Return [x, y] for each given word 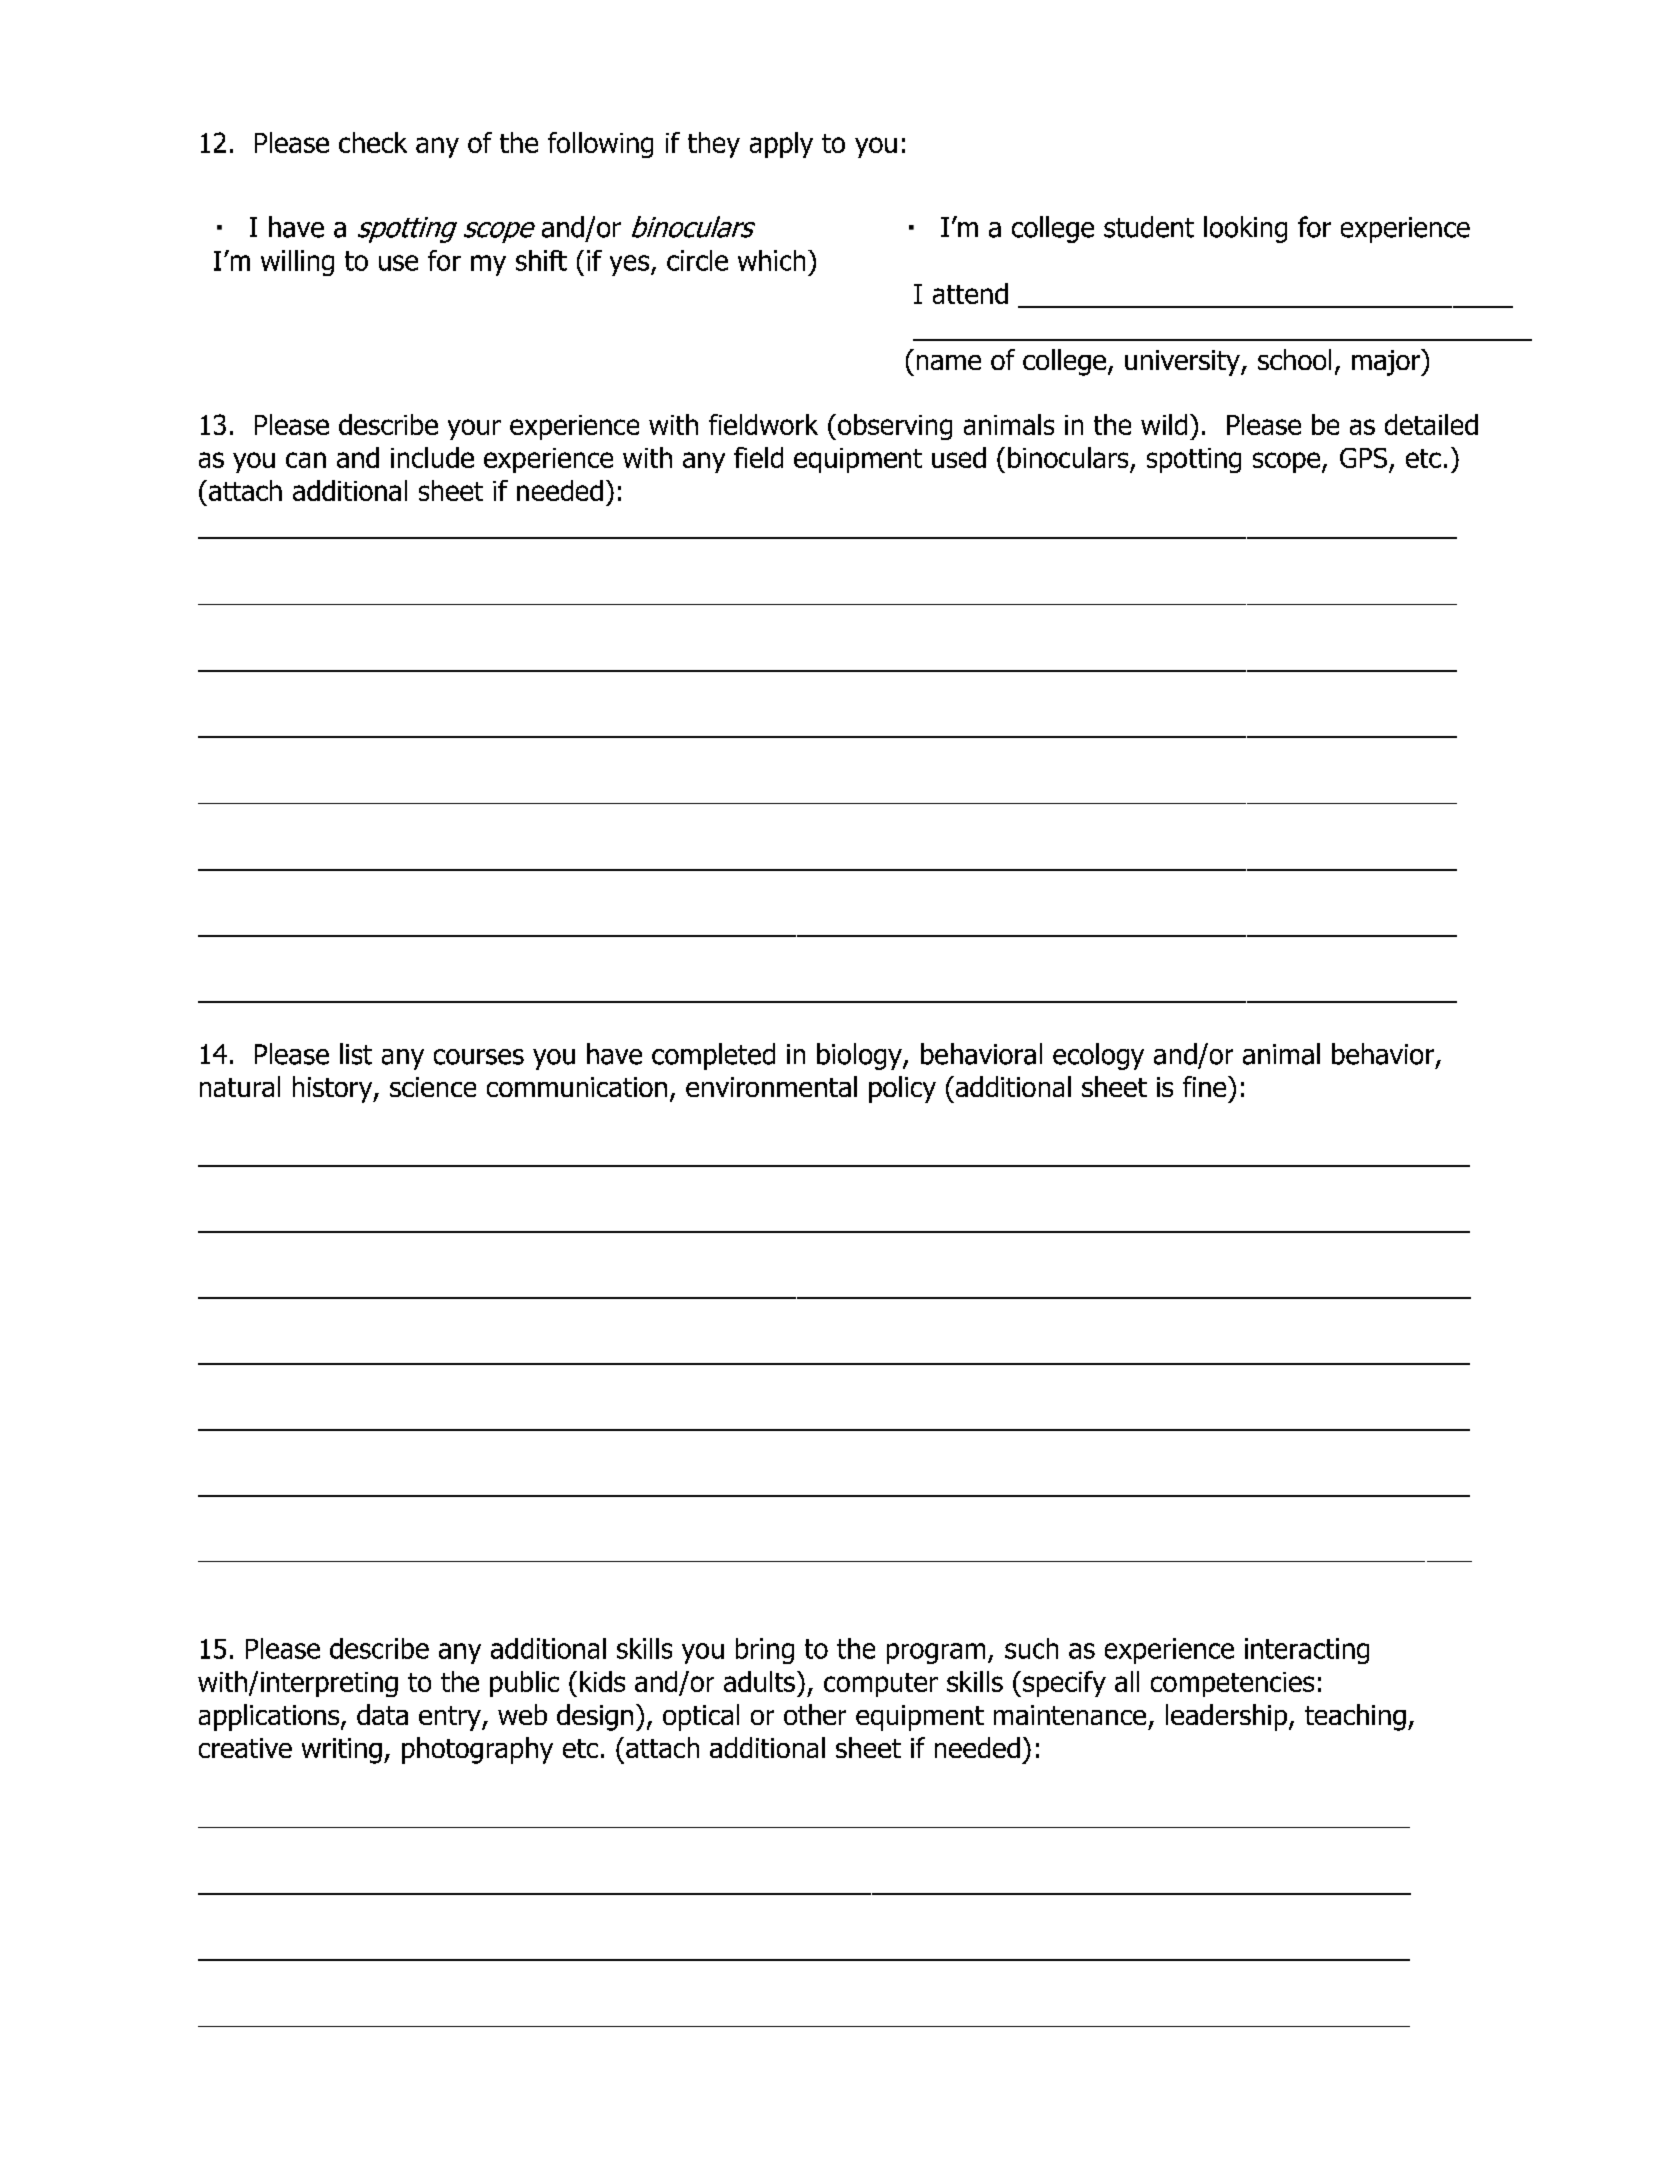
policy [902, 1089]
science [433, 1087]
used [959, 457]
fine [1206, 1086]
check [373, 142]
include [432, 457]
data [382, 1714]
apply [781, 145]
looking [1245, 229]
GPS [1363, 458]
